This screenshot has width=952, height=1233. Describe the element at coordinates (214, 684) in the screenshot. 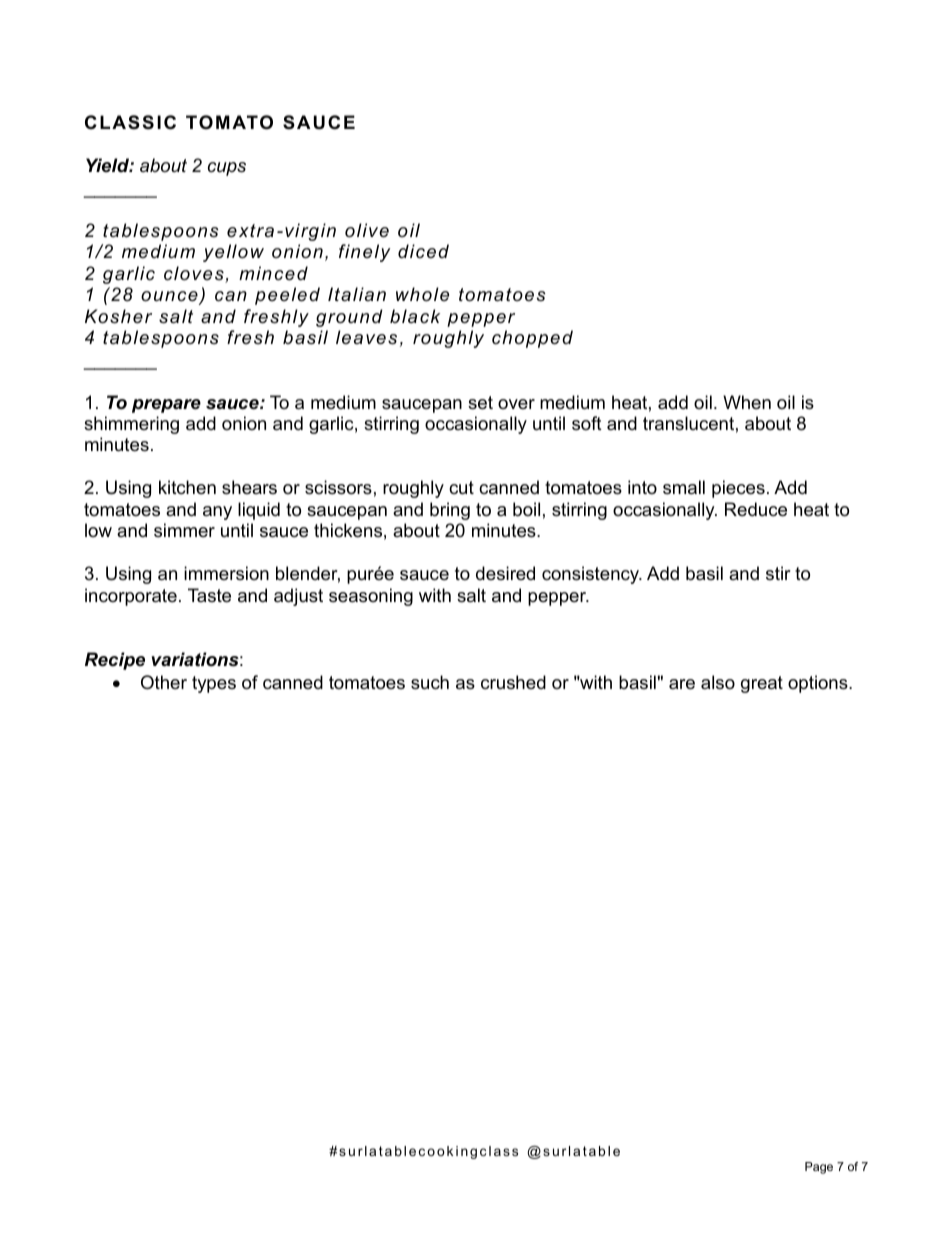

I see `types` at that location.
